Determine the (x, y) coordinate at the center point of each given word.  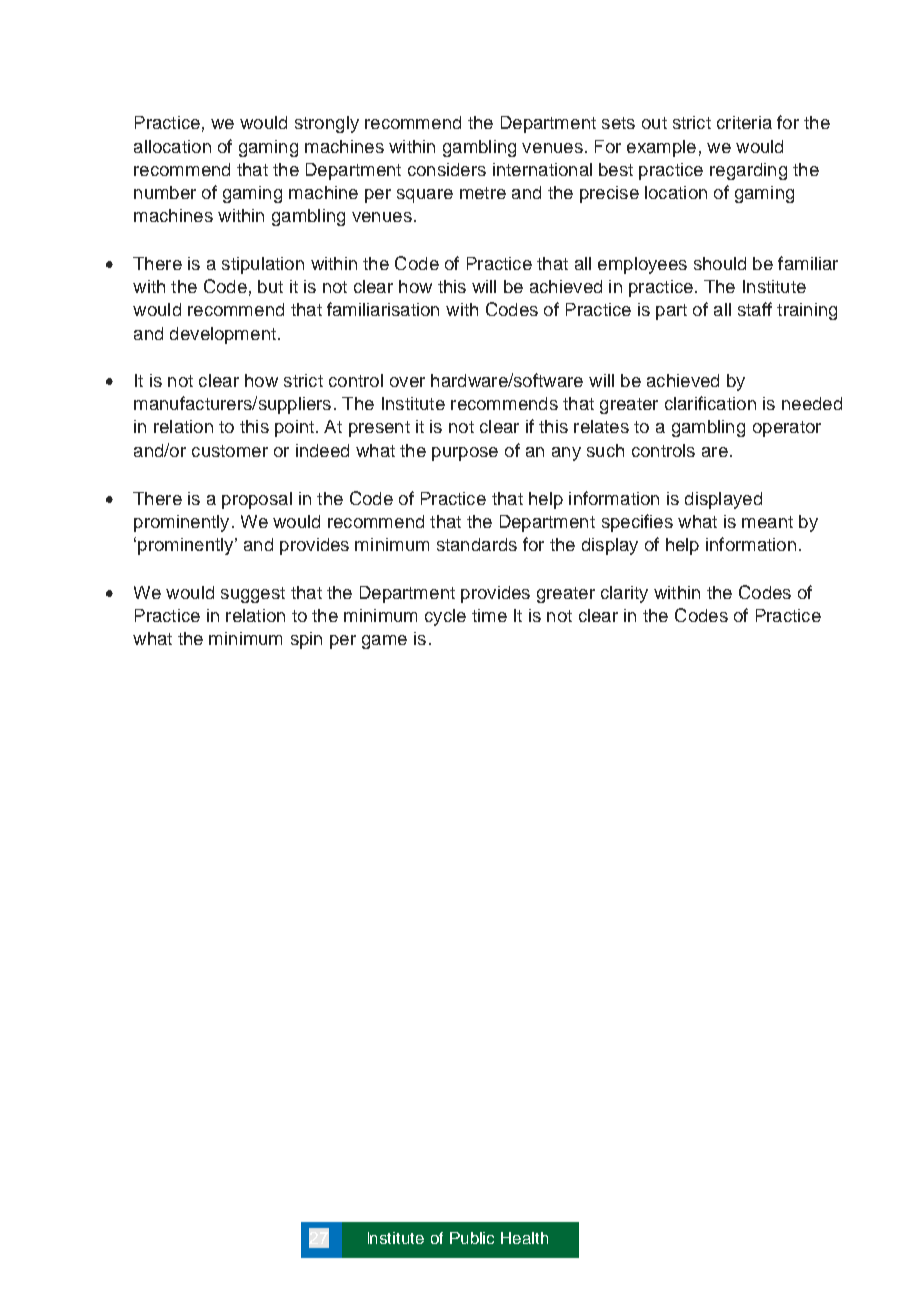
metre (483, 193)
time (489, 615)
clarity (624, 594)
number (165, 192)
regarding (748, 171)
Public (472, 1238)
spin (306, 640)
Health (524, 1238)
